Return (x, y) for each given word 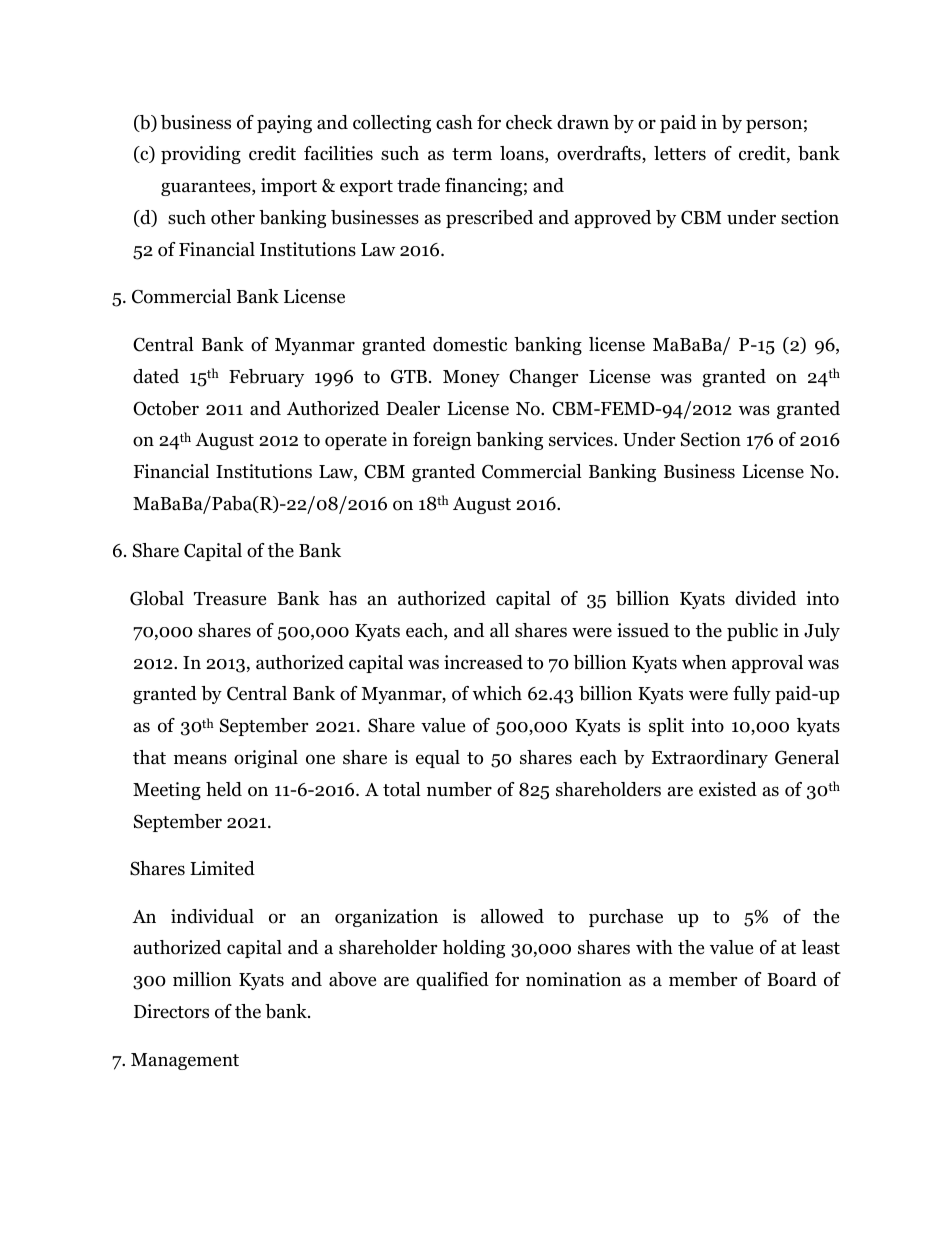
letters (680, 153)
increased (483, 662)
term (472, 154)
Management (185, 1061)
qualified (452, 981)
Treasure (230, 599)
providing (201, 155)
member (703, 979)
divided (765, 598)
